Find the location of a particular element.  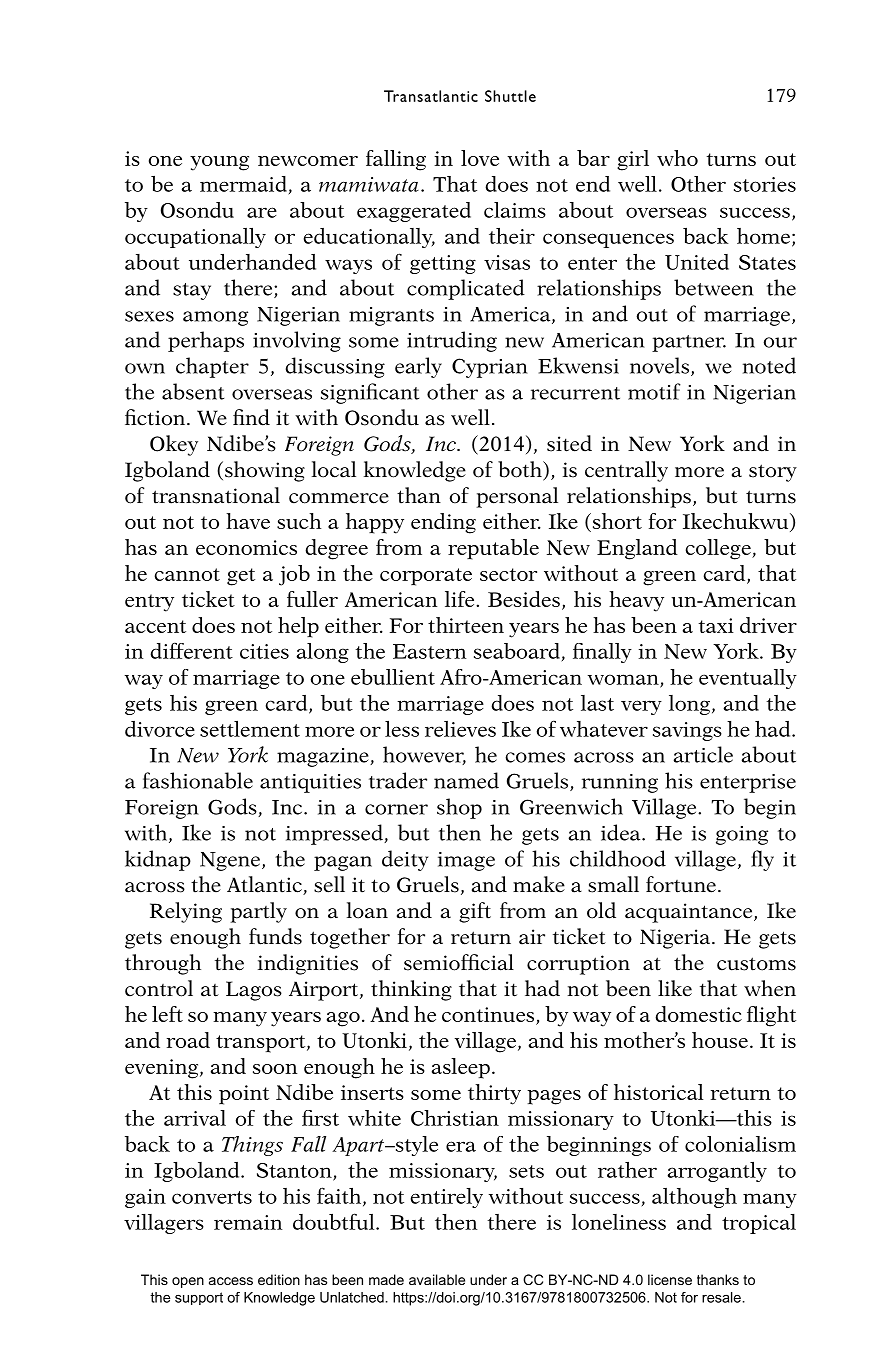

young is located at coordinates (219, 163).
